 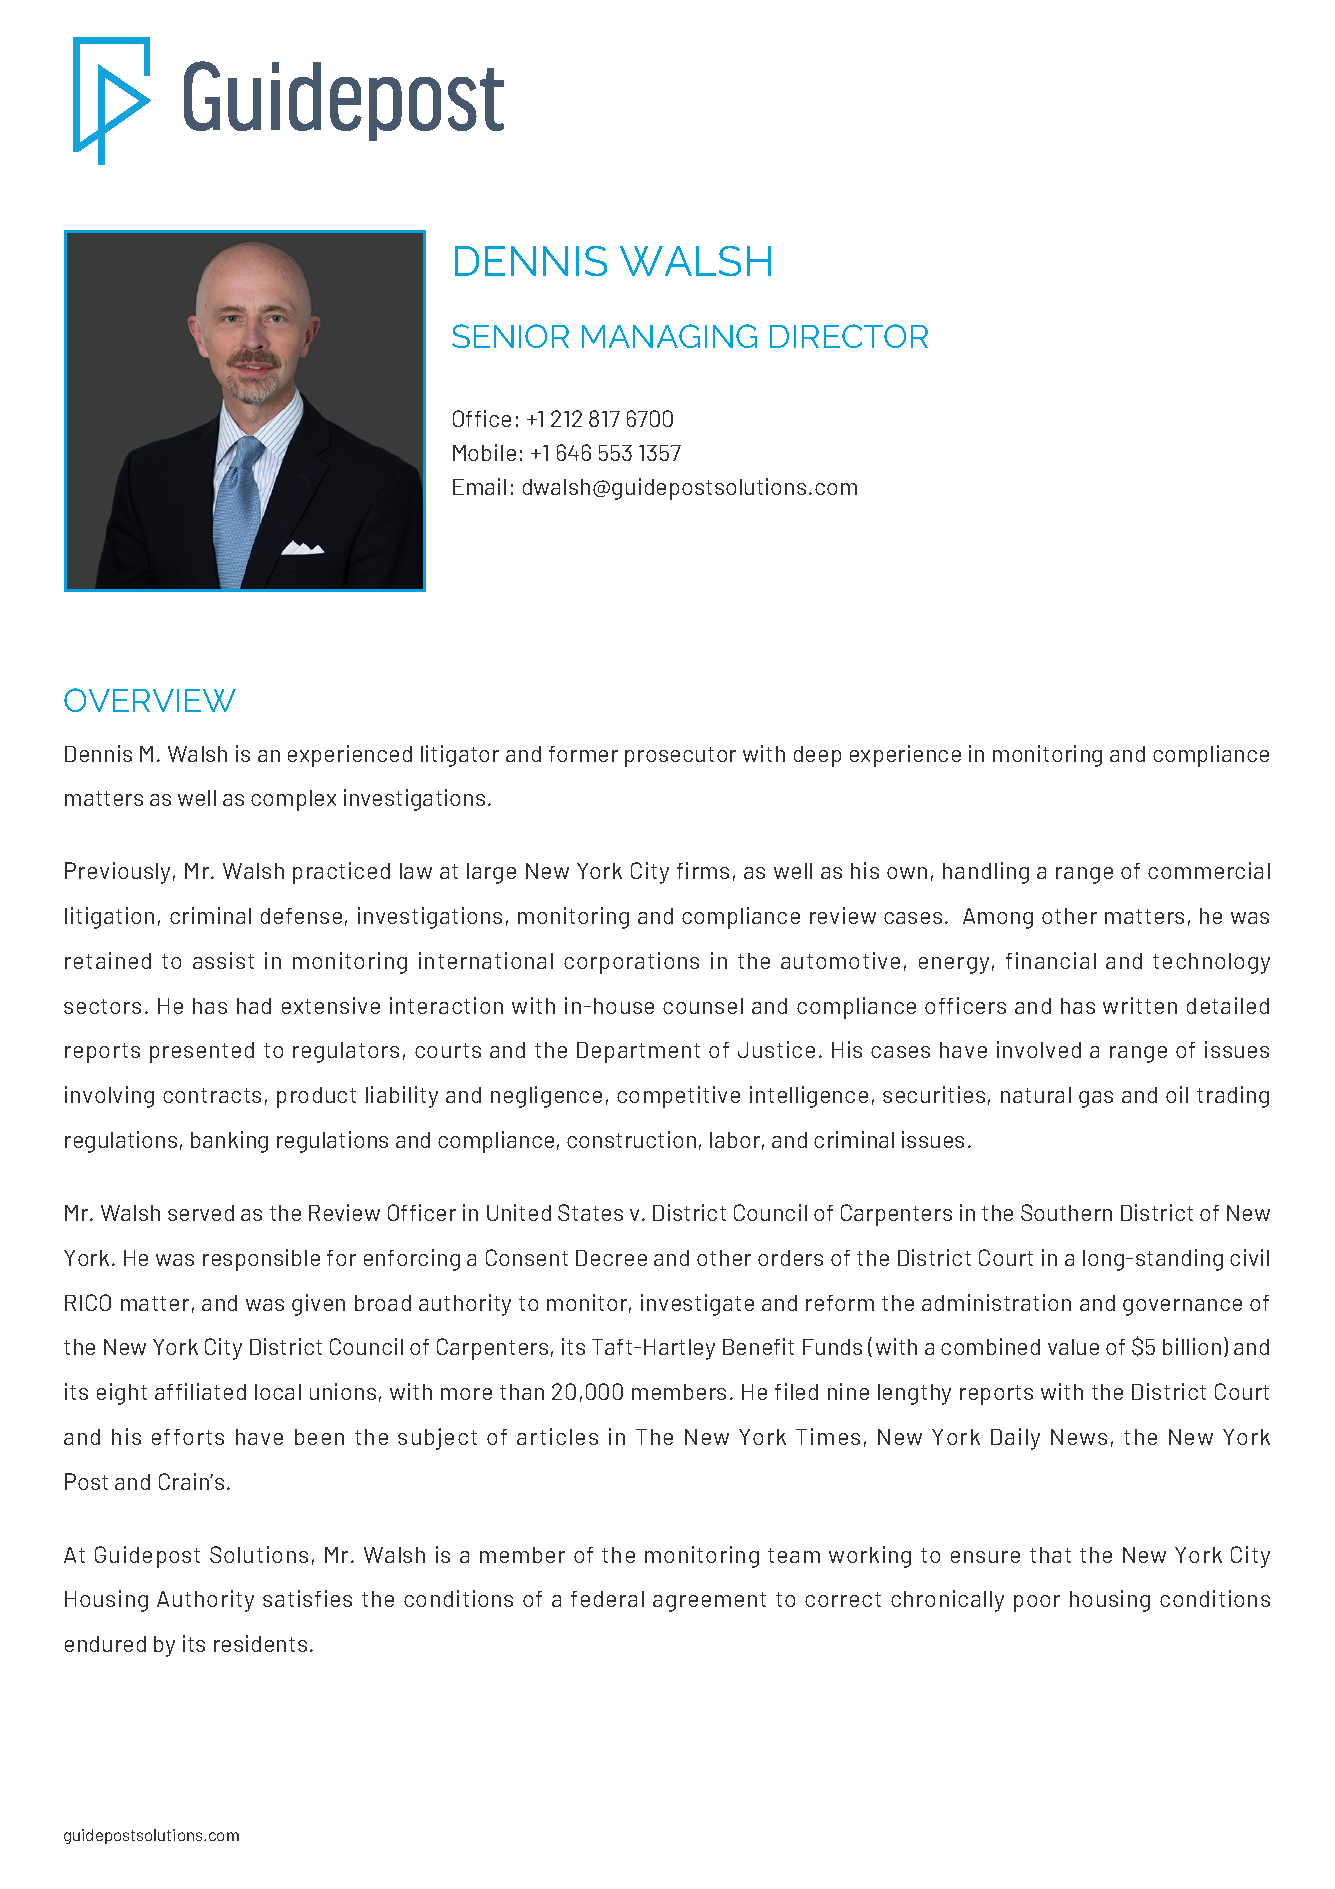 What do you see at coordinates (703, 1006) in the screenshot?
I see `counsel` at bounding box center [703, 1006].
